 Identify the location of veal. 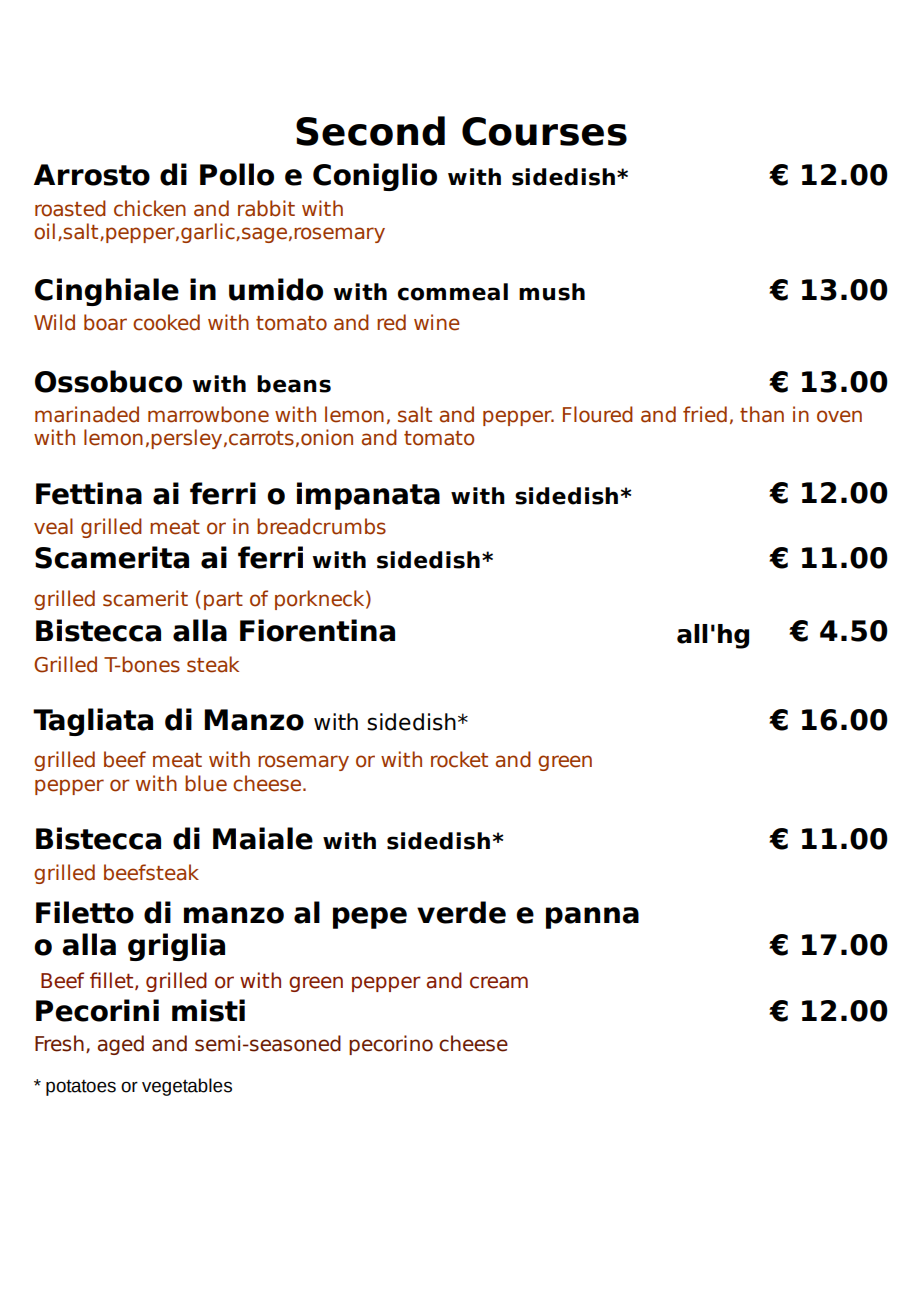
(53, 526).
